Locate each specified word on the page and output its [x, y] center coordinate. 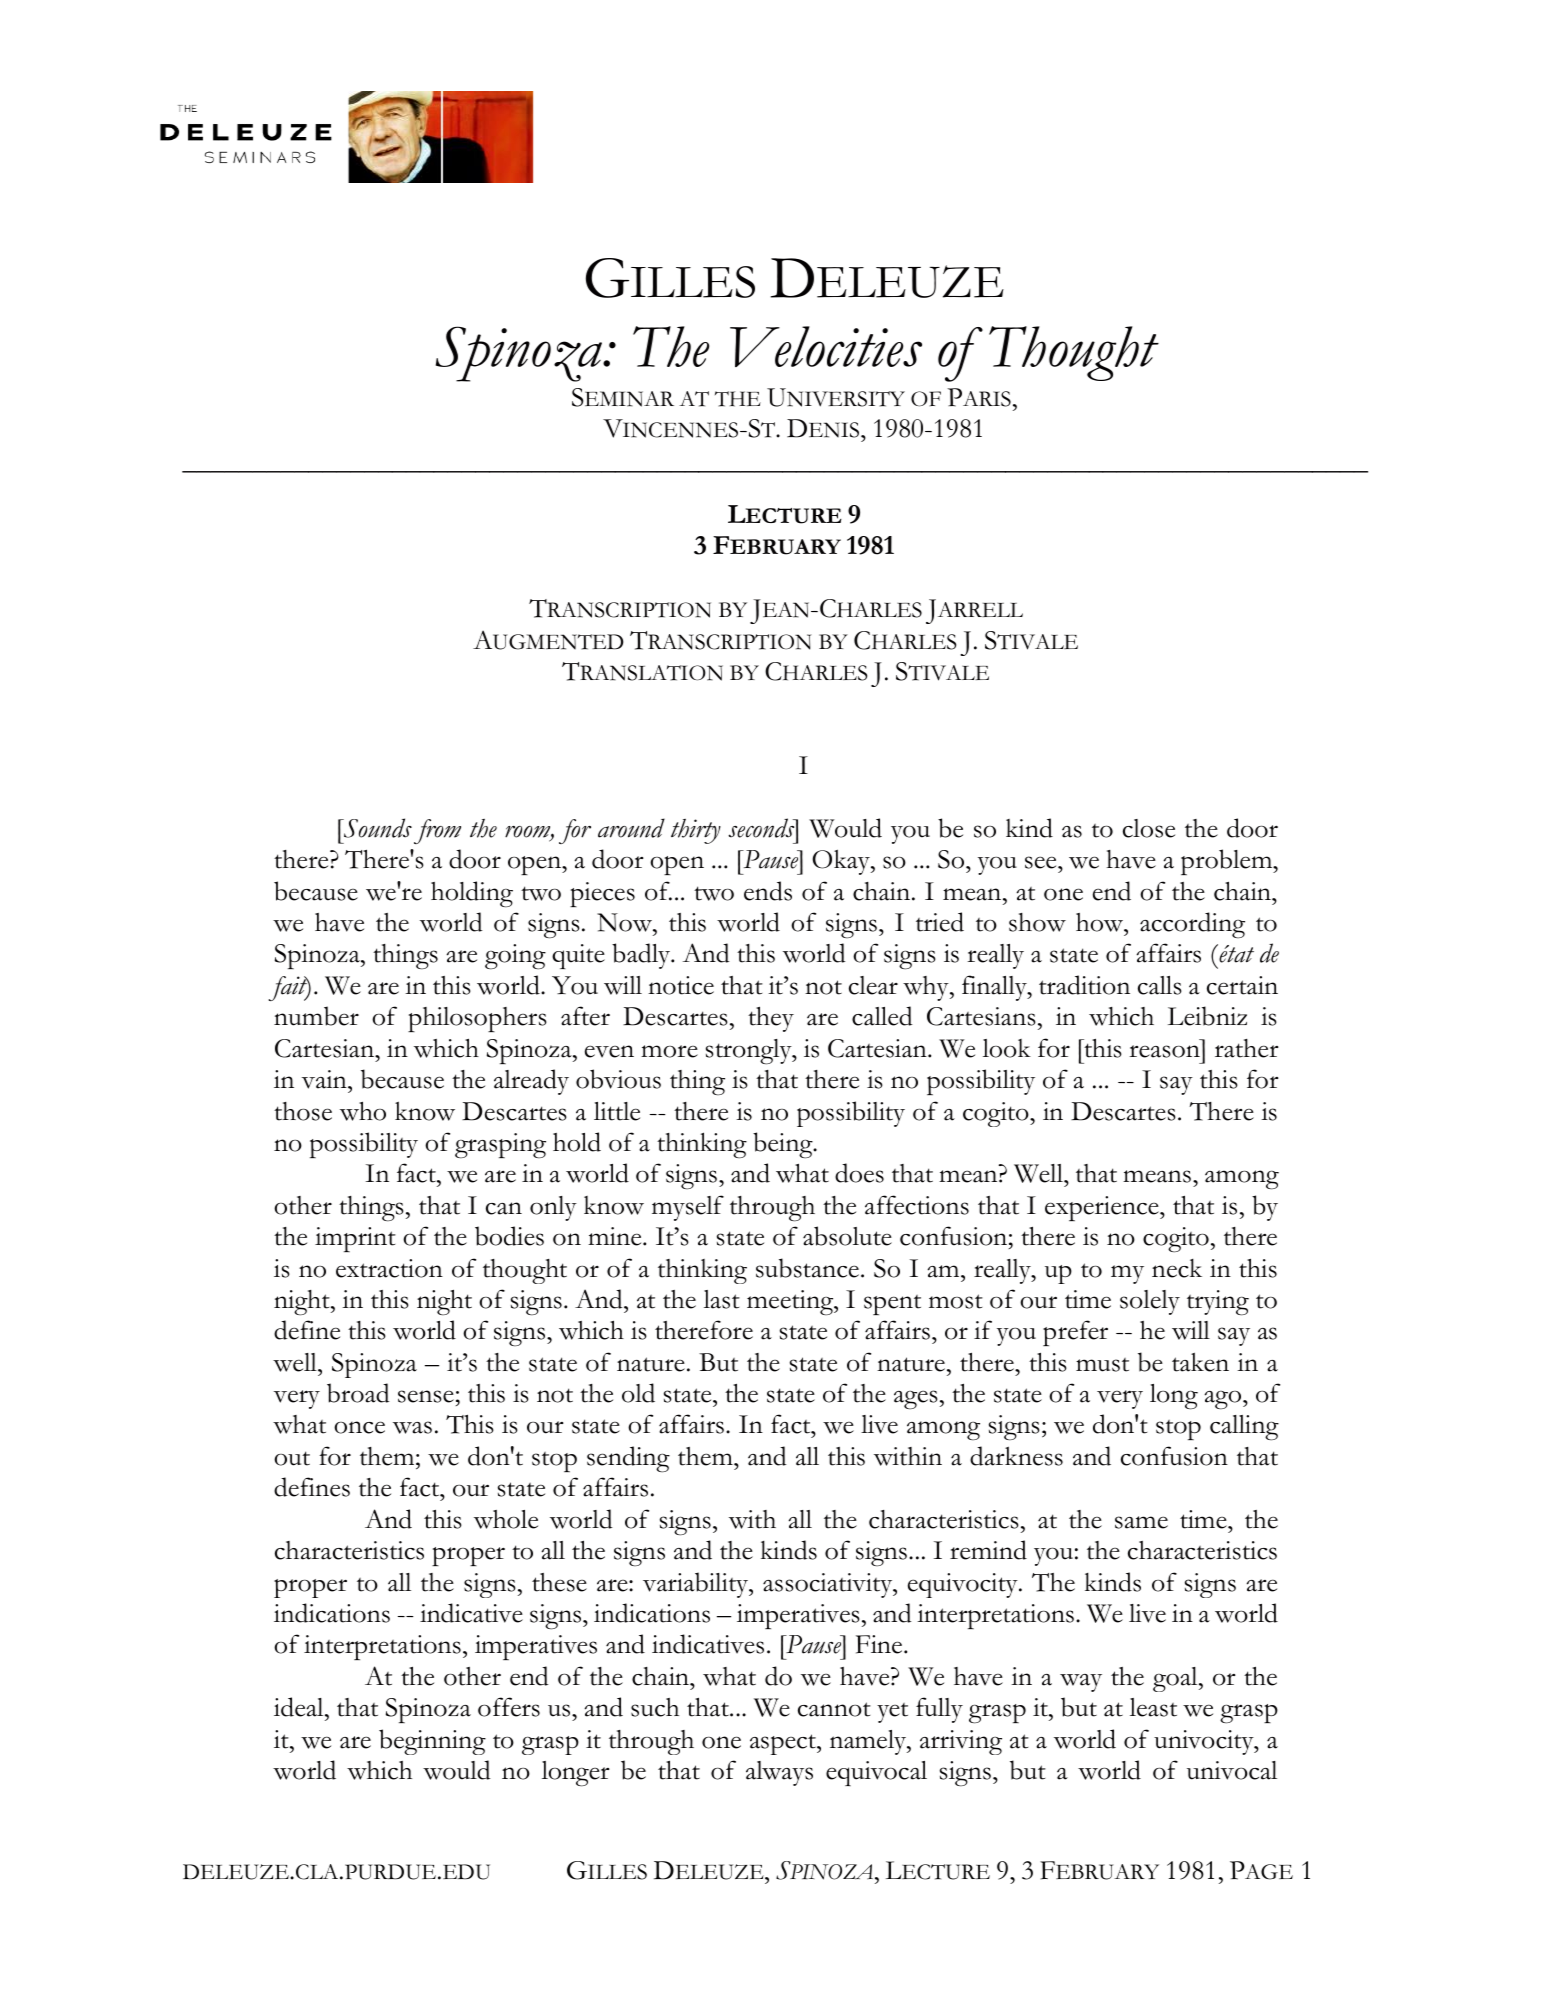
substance [807, 1268]
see [1042, 862]
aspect [784, 1744]
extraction [389, 1268]
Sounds [377, 828]
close [1149, 828]
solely [1150, 1302]
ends [768, 891]
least [1153, 1707]
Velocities [826, 346]
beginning [432, 1742]
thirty [696, 831]
